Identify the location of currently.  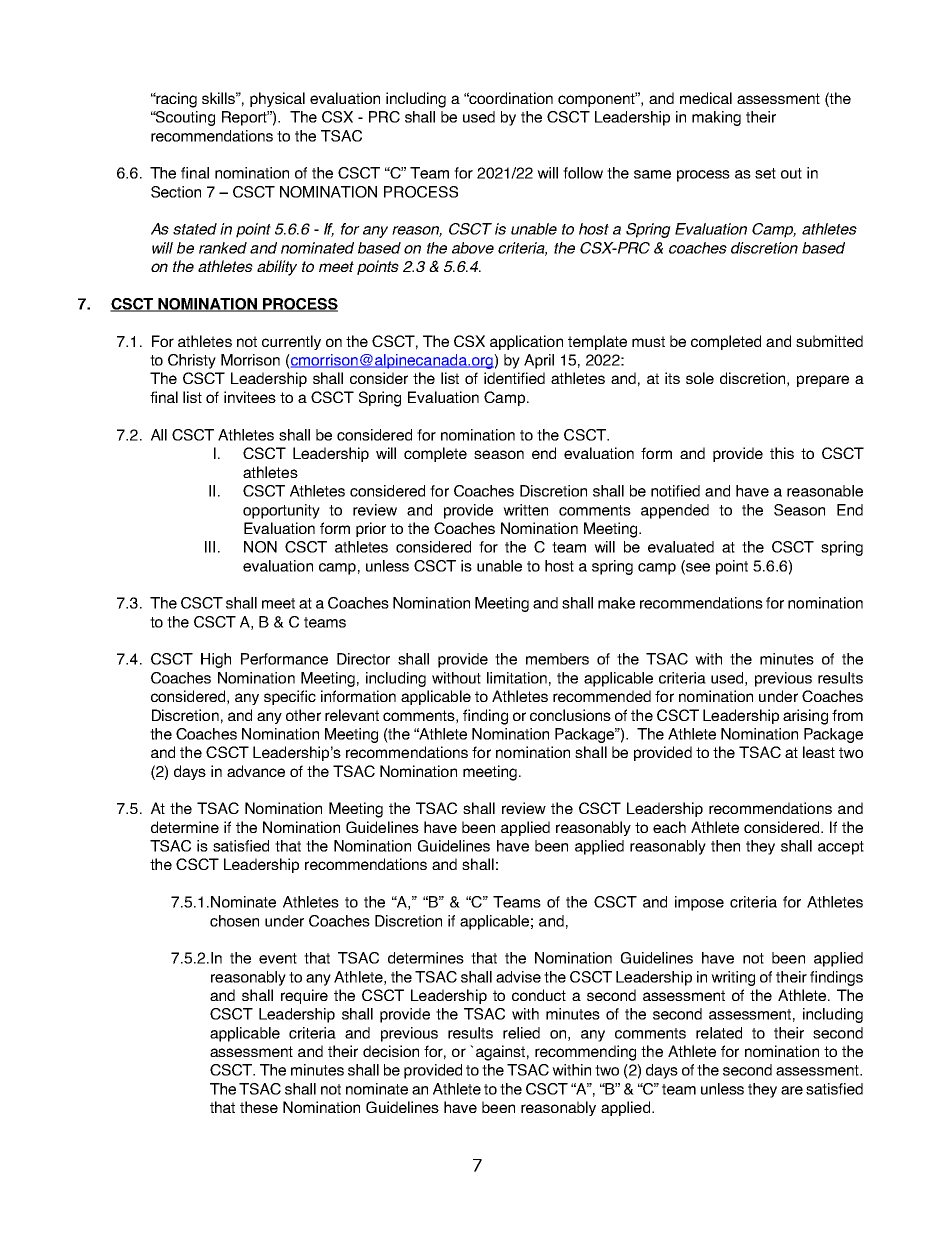
(291, 342).
